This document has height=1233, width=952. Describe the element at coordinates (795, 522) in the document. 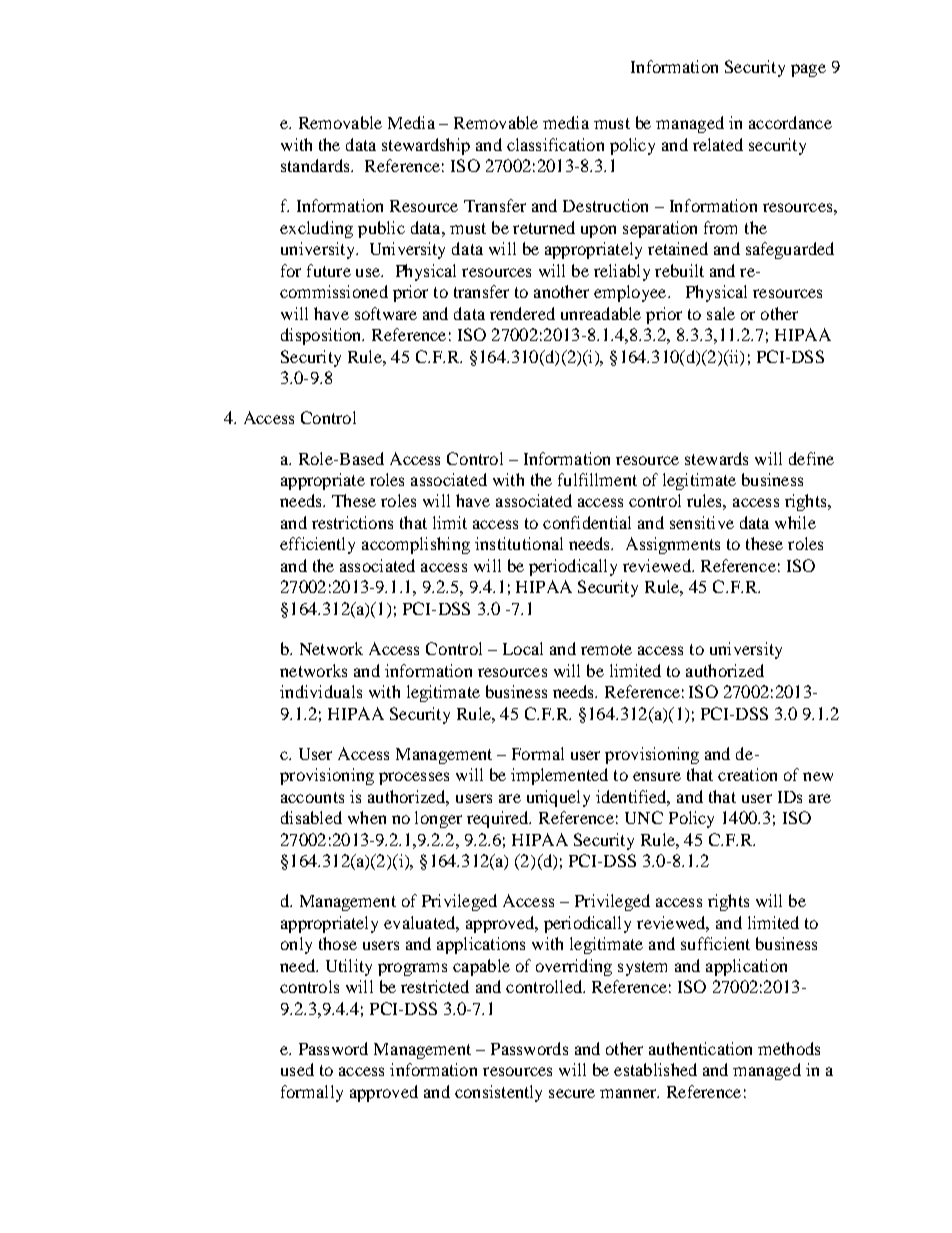

I see `while` at that location.
